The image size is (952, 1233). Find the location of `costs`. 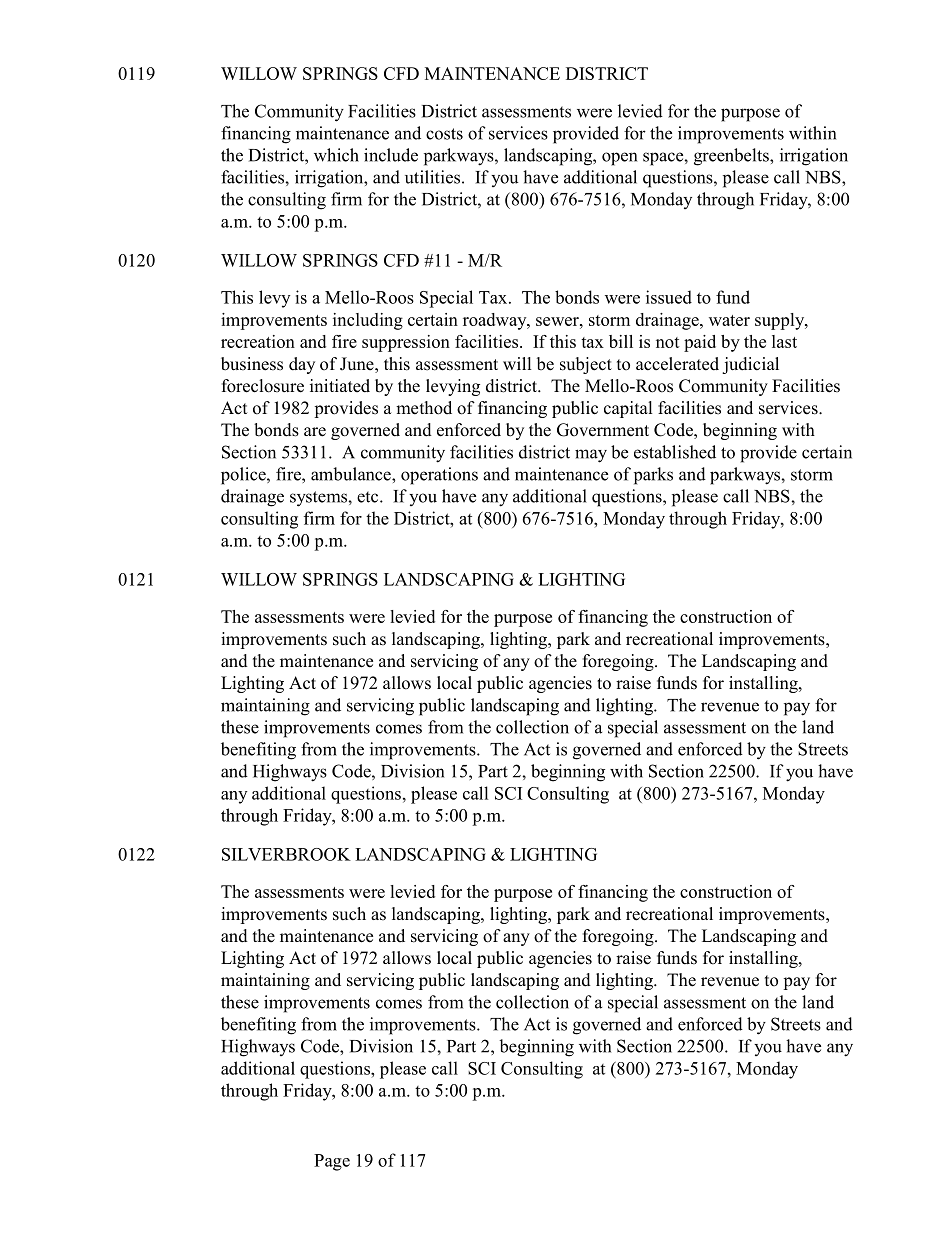

costs is located at coordinates (444, 134).
